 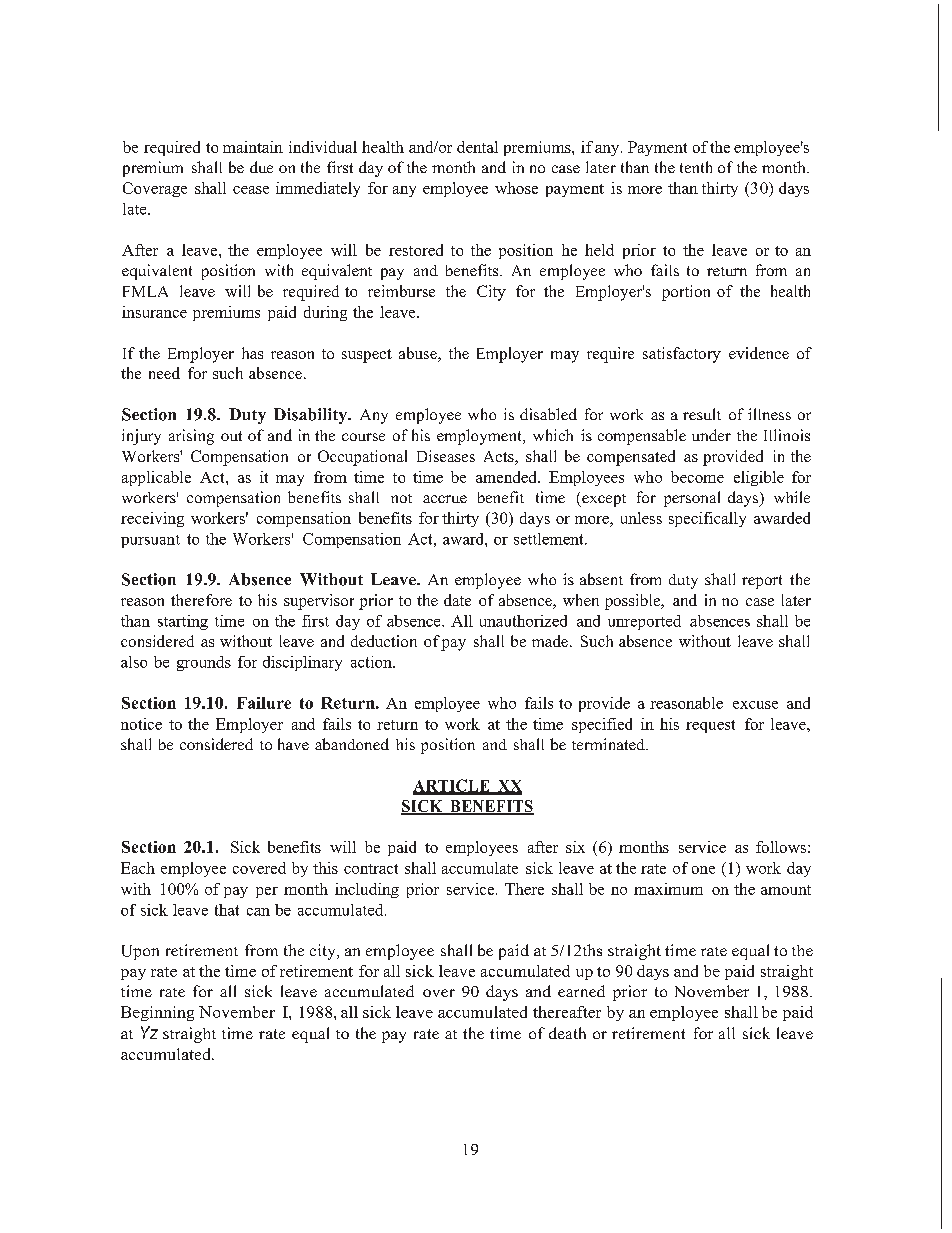 What do you see at coordinates (710, 726) in the screenshot?
I see `request` at bounding box center [710, 726].
